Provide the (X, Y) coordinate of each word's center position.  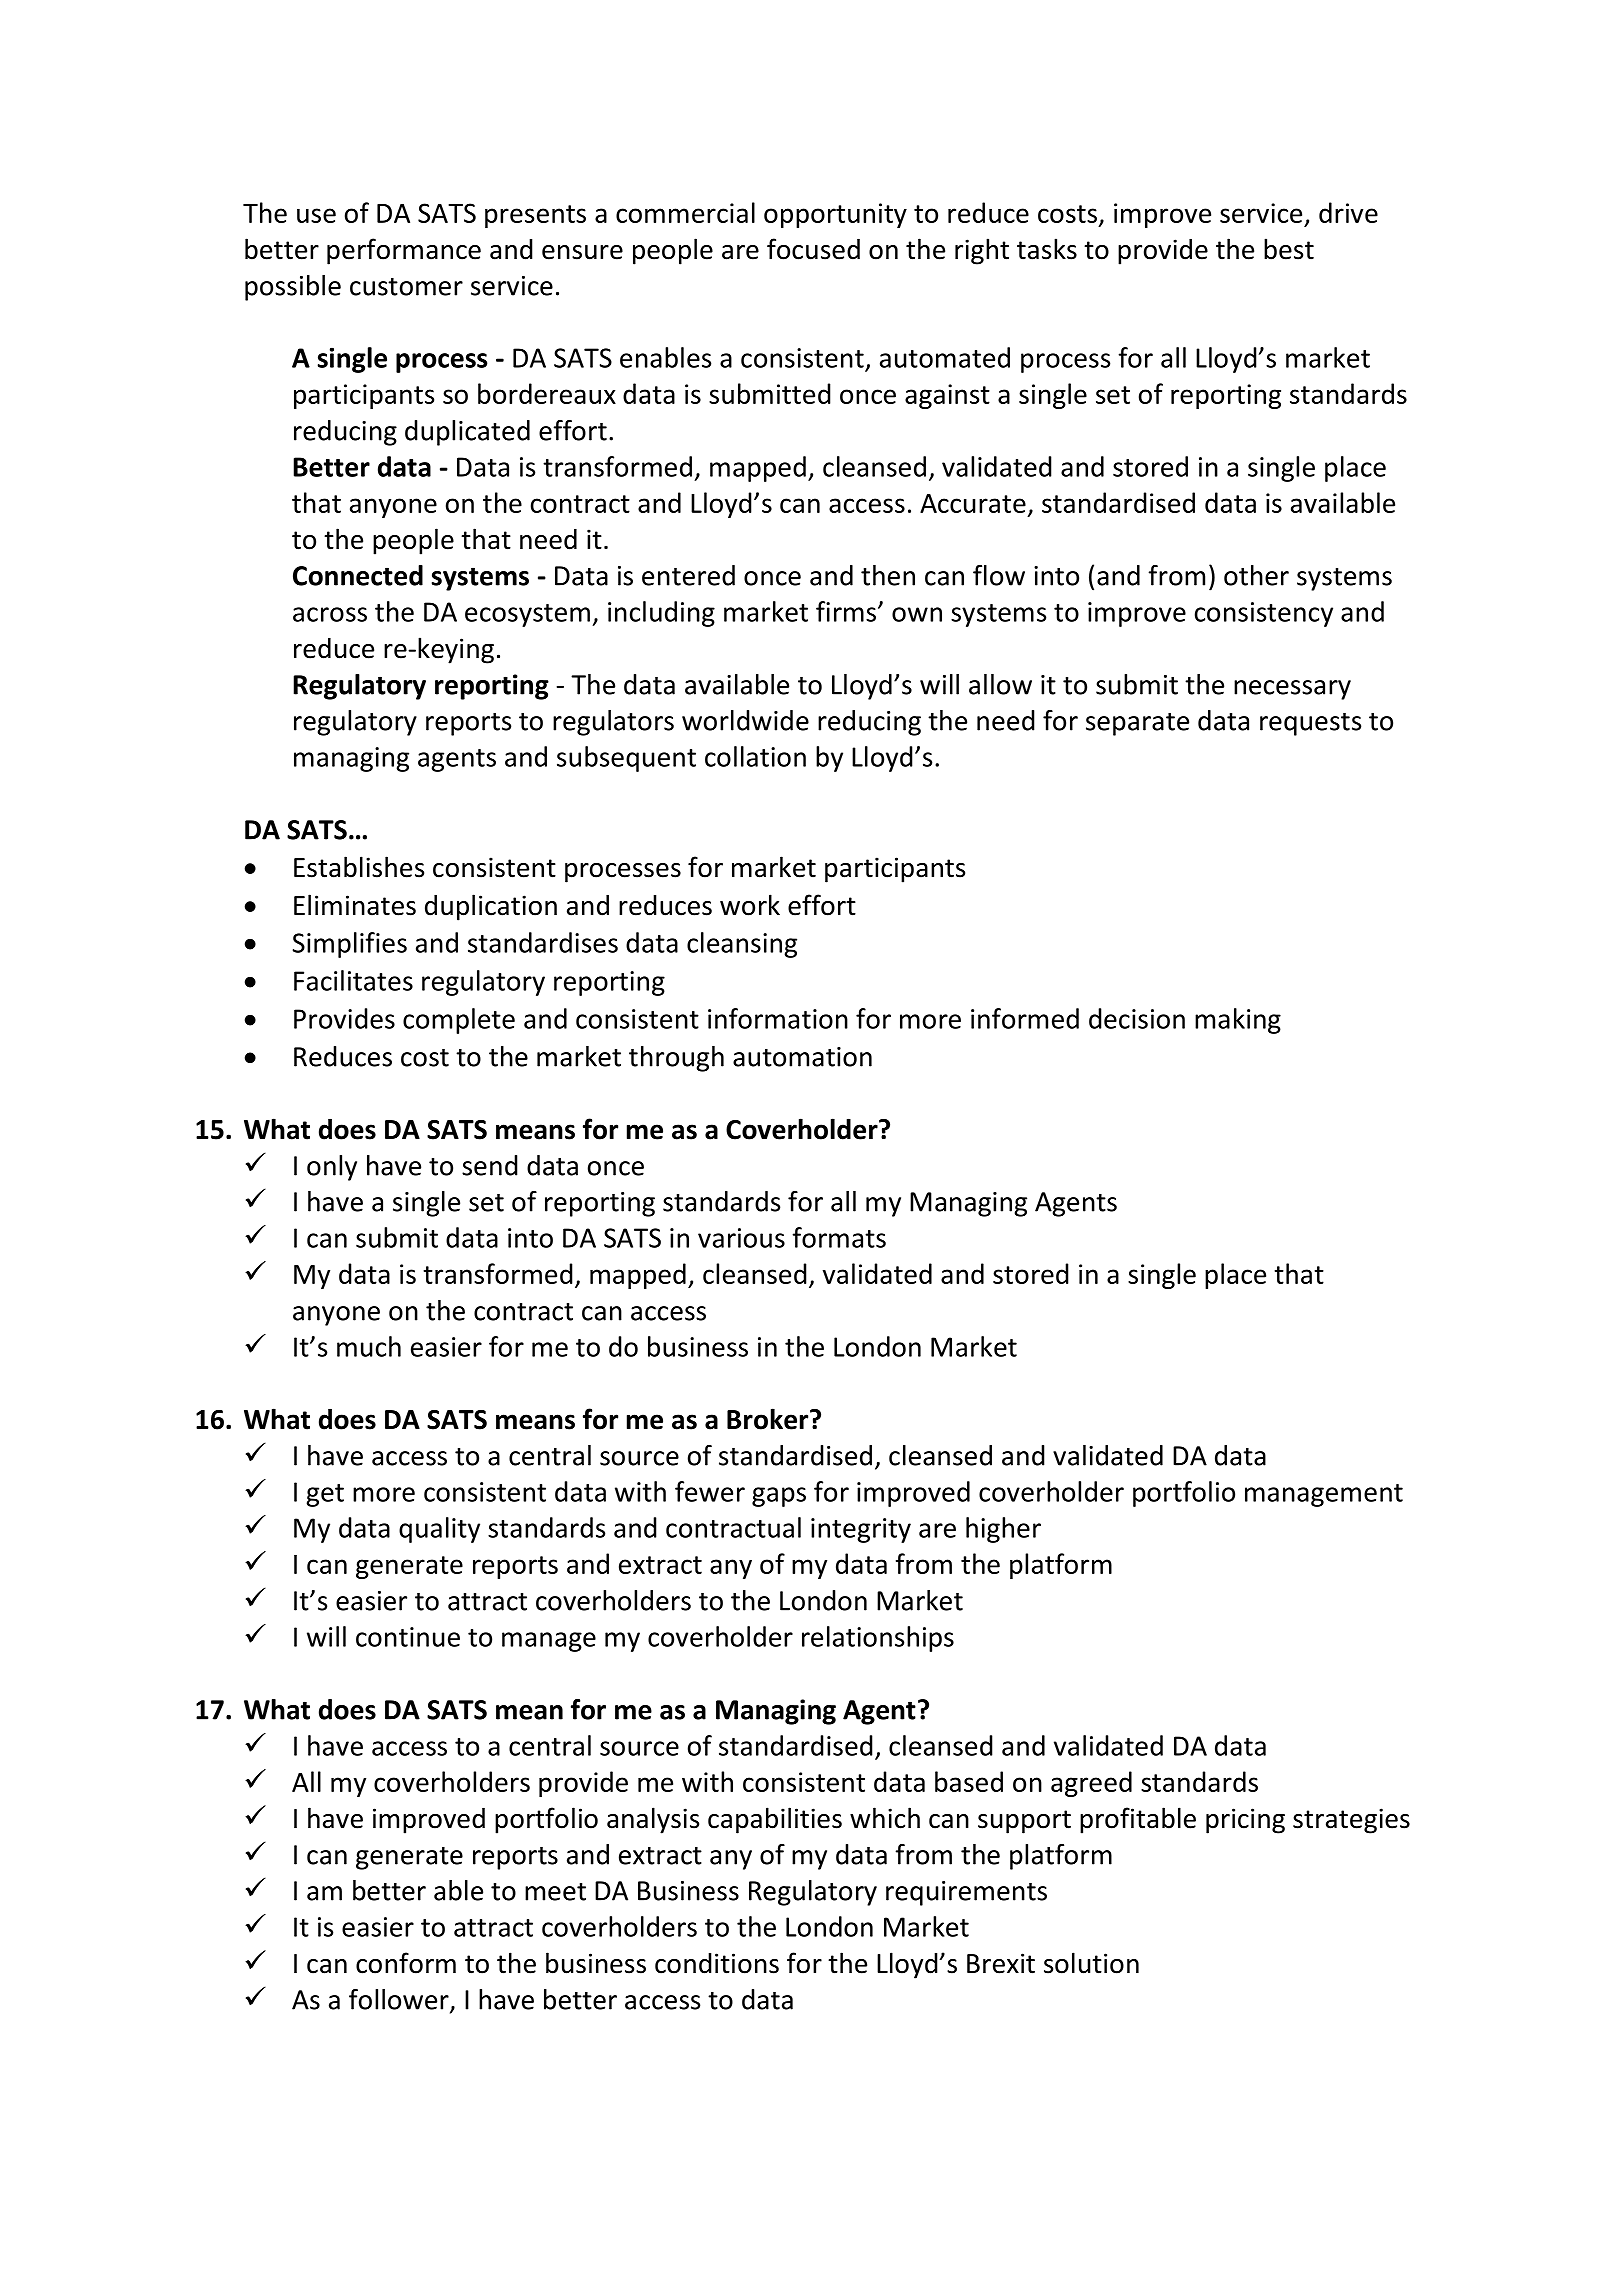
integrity (861, 1530)
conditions (717, 1963)
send (490, 1165)
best (1289, 249)
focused (813, 249)
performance (404, 251)
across (330, 614)
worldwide (745, 720)
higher (1003, 1530)
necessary (1292, 690)
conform (406, 1963)
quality (439, 1530)
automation (802, 1057)
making (1238, 1021)
